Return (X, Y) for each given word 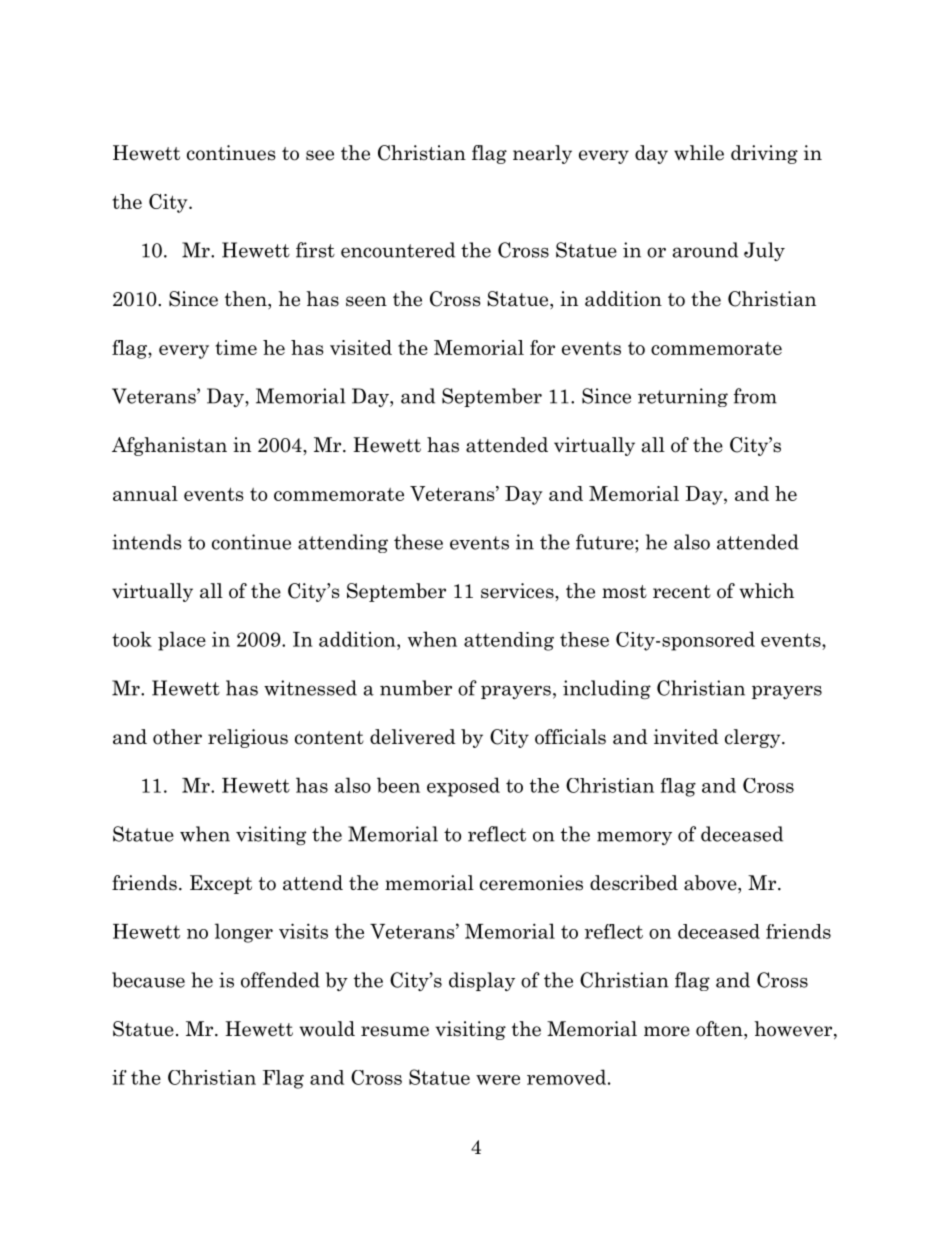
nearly (542, 154)
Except (221, 884)
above (711, 884)
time (236, 347)
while (699, 153)
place (182, 641)
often (720, 1030)
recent (682, 592)
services (518, 591)
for (542, 347)
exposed (463, 787)
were (498, 1080)
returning (683, 397)
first (315, 250)
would (327, 1029)
